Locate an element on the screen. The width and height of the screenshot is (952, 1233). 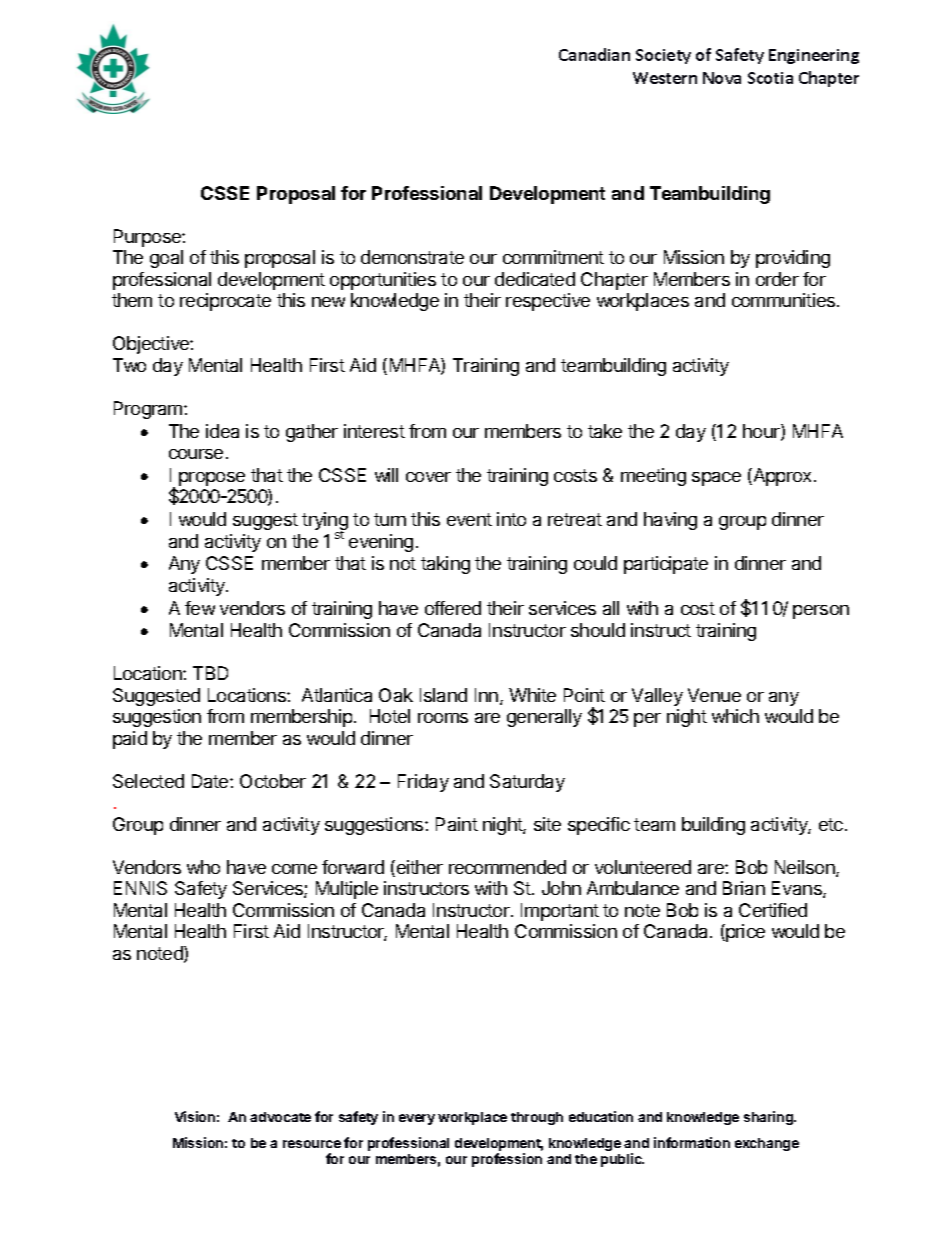
through is located at coordinates (537, 1118).
